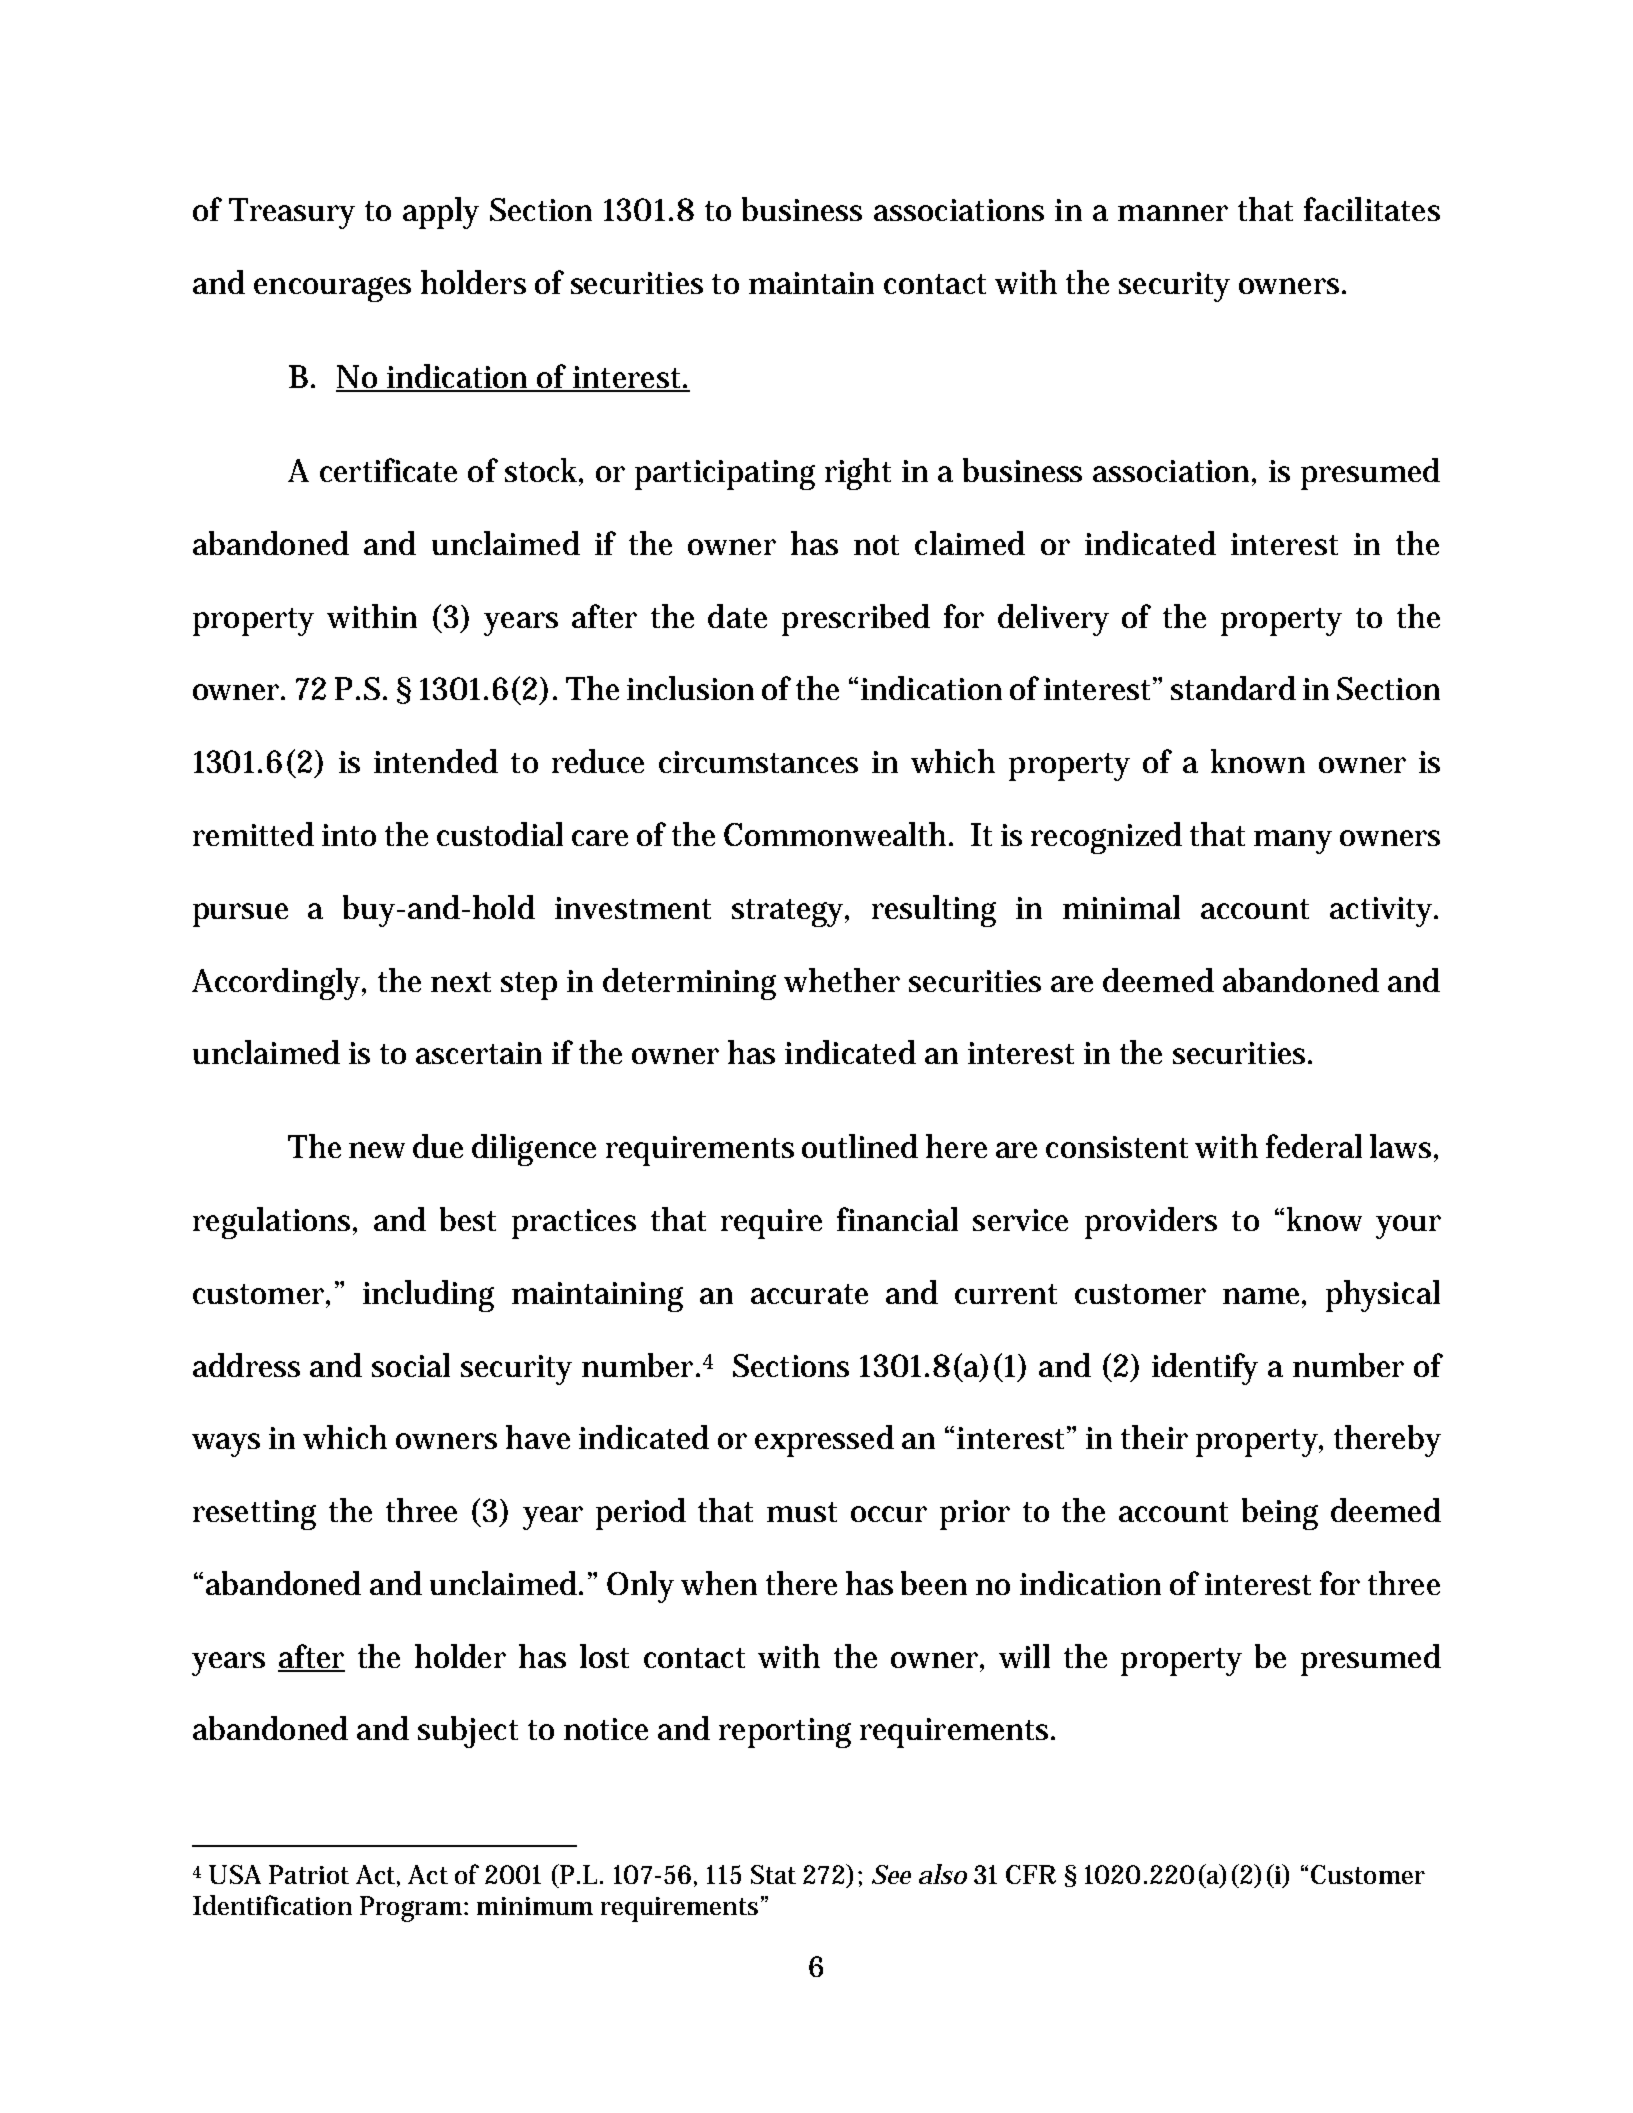  I want to click on prescribed, so click(856, 620).
